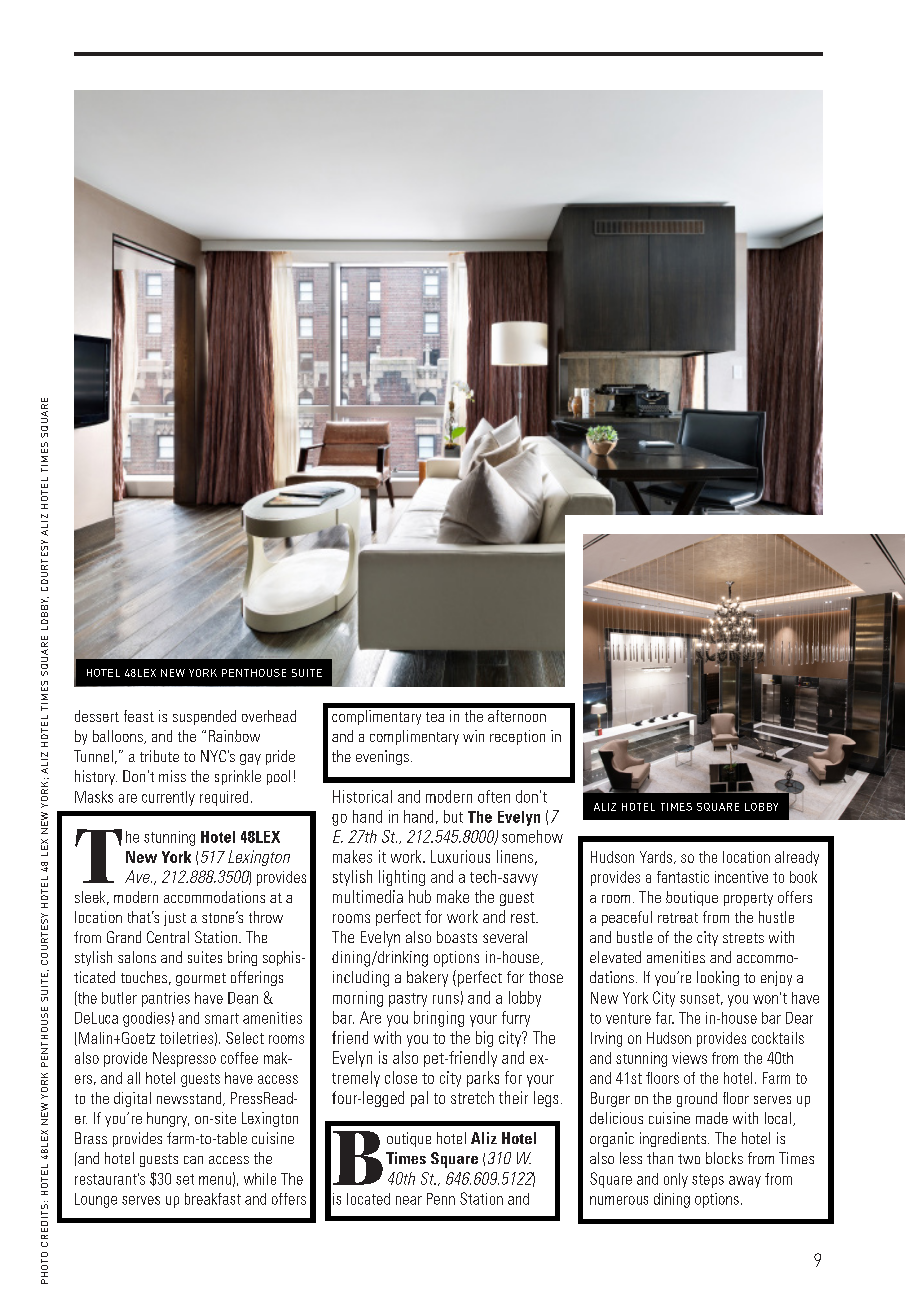 Image resolution: width=905 pixels, height=1316 pixels. I want to click on suspended, so click(204, 717).
